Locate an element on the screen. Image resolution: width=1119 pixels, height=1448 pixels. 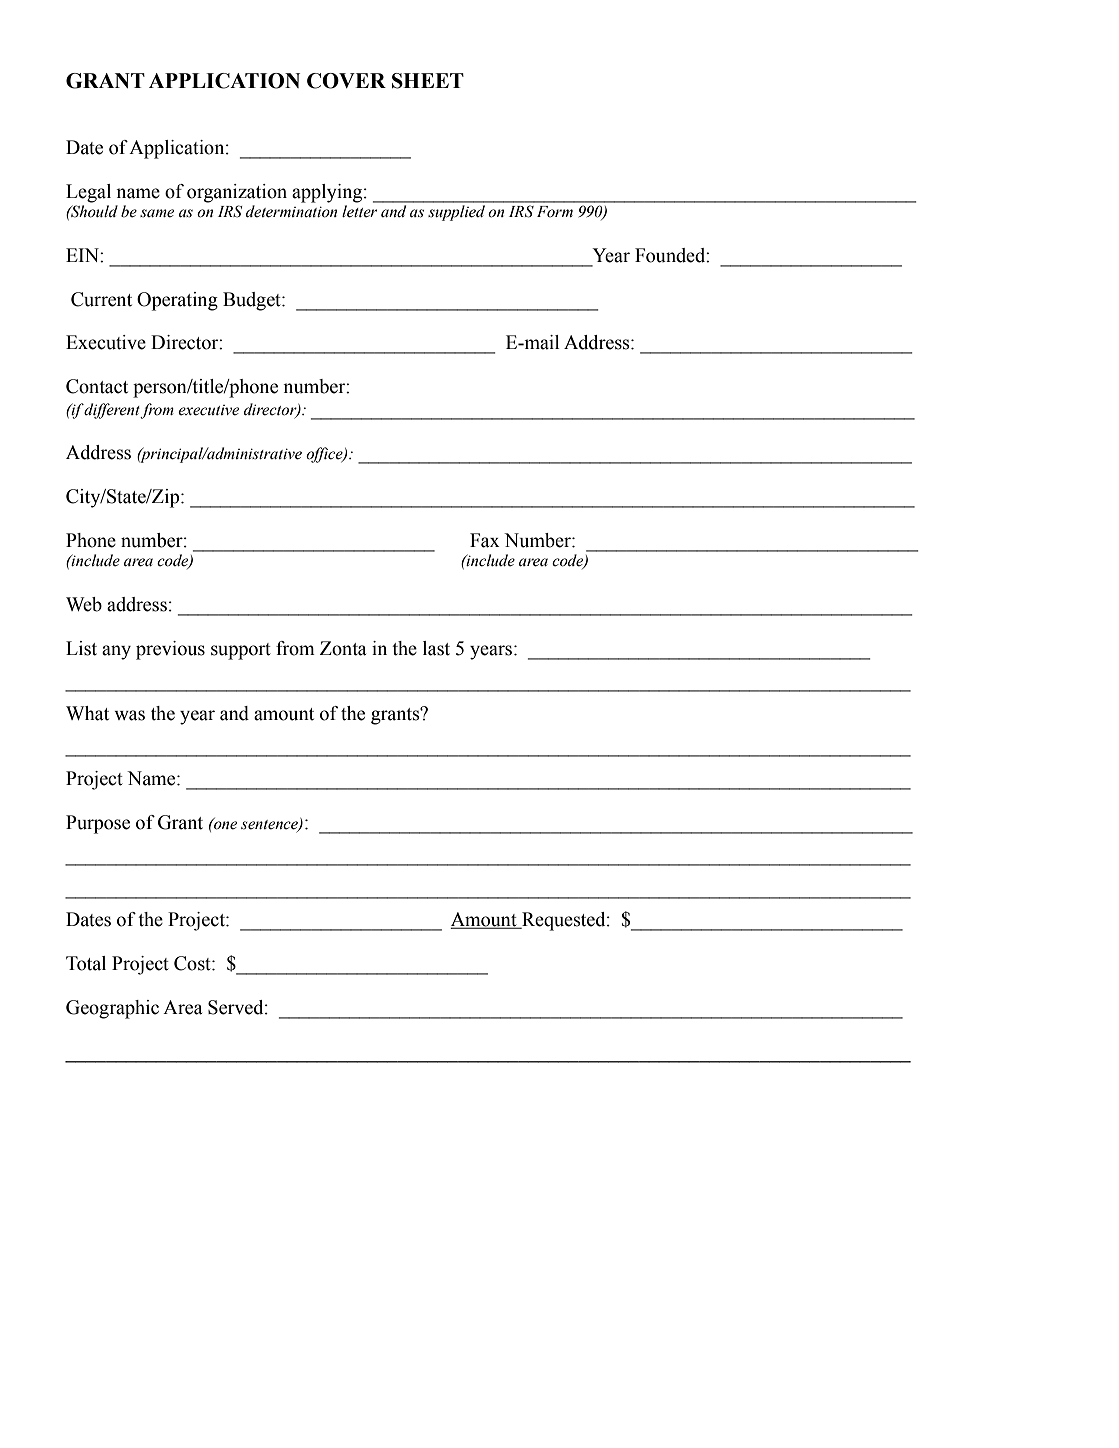
Web is located at coordinates (84, 604).
